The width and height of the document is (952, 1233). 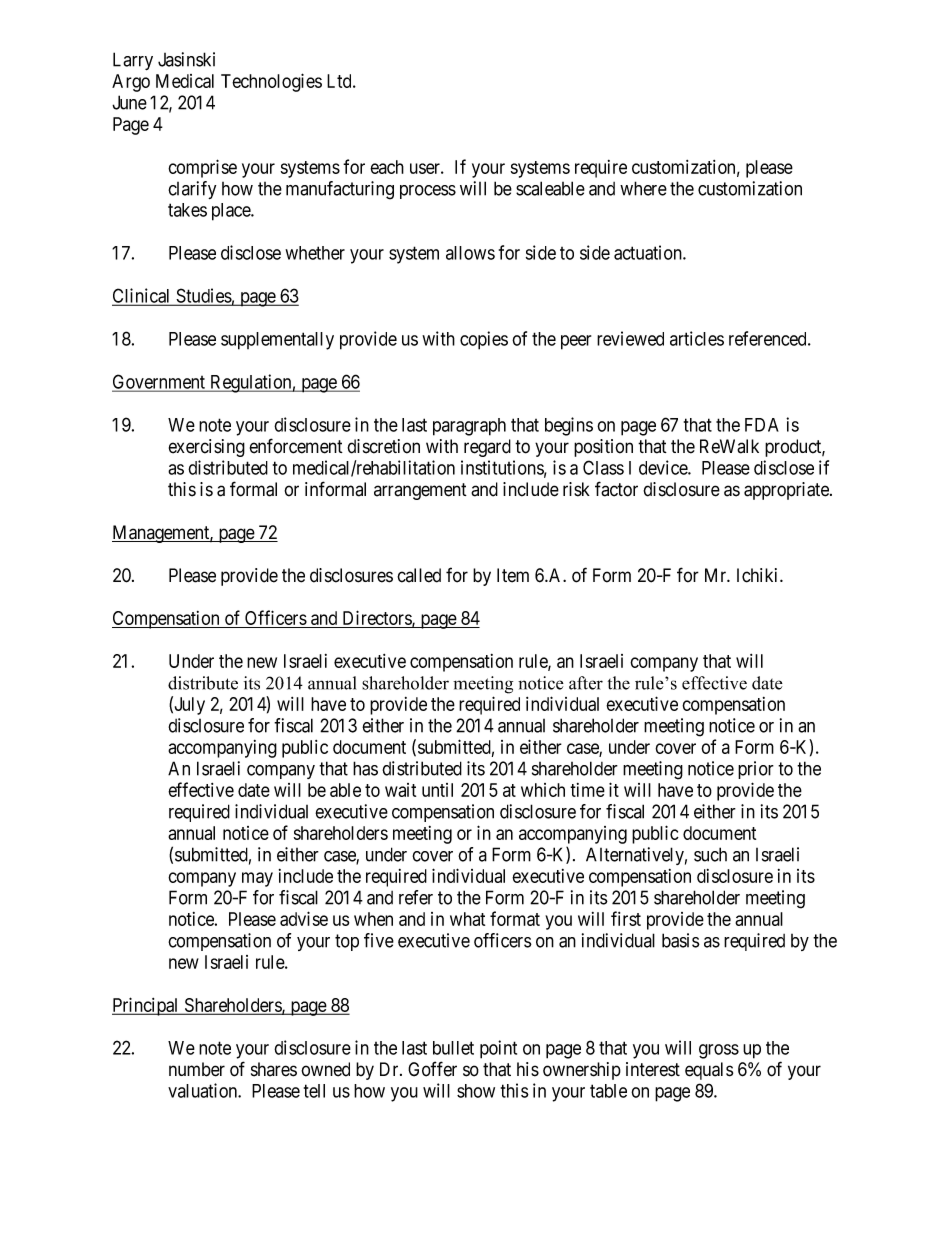 I want to click on appropriate, so click(x=787, y=491).
